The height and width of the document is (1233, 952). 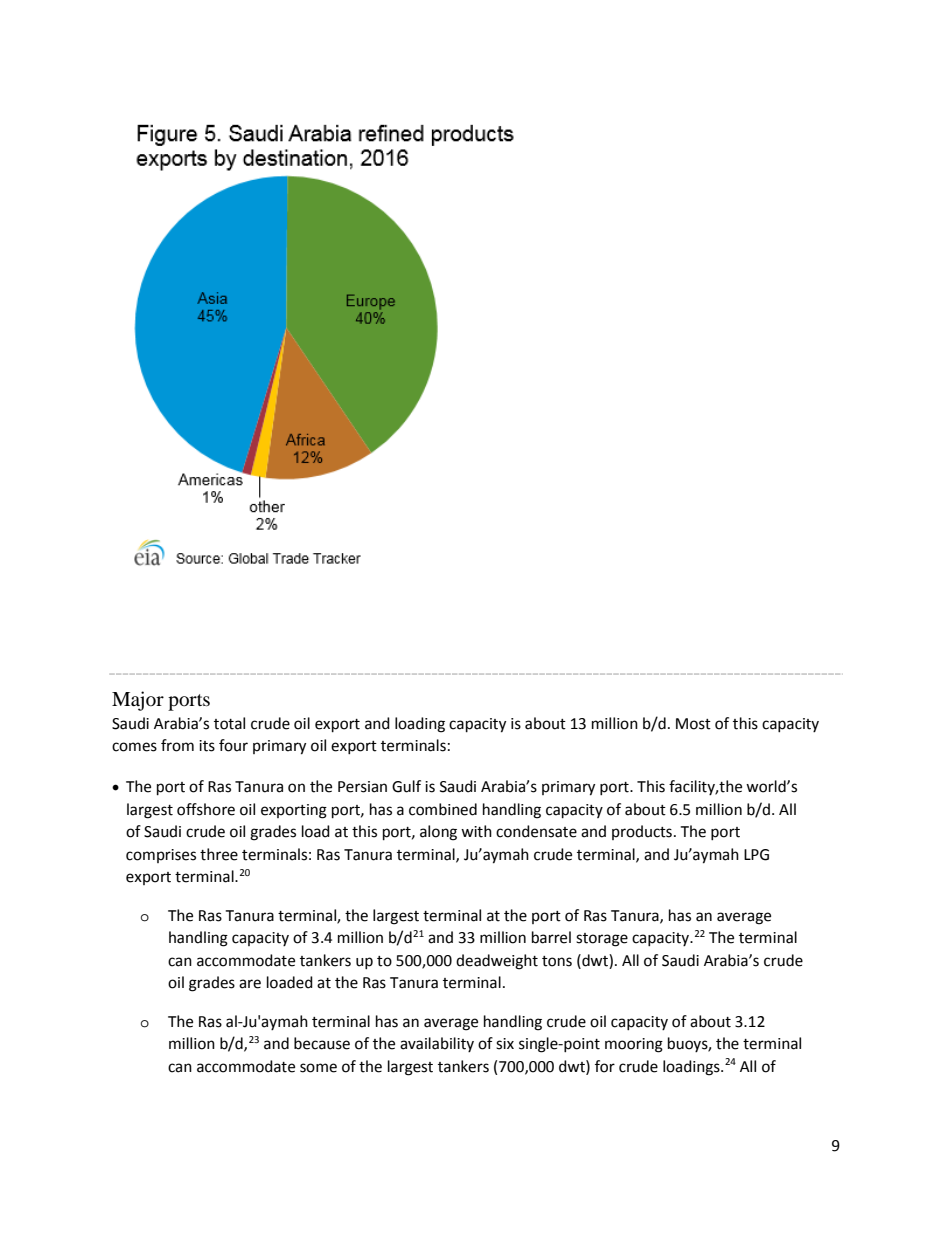 What do you see at coordinates (438, 833) in the document?
I see `along` at bounding box center [438, 833].
